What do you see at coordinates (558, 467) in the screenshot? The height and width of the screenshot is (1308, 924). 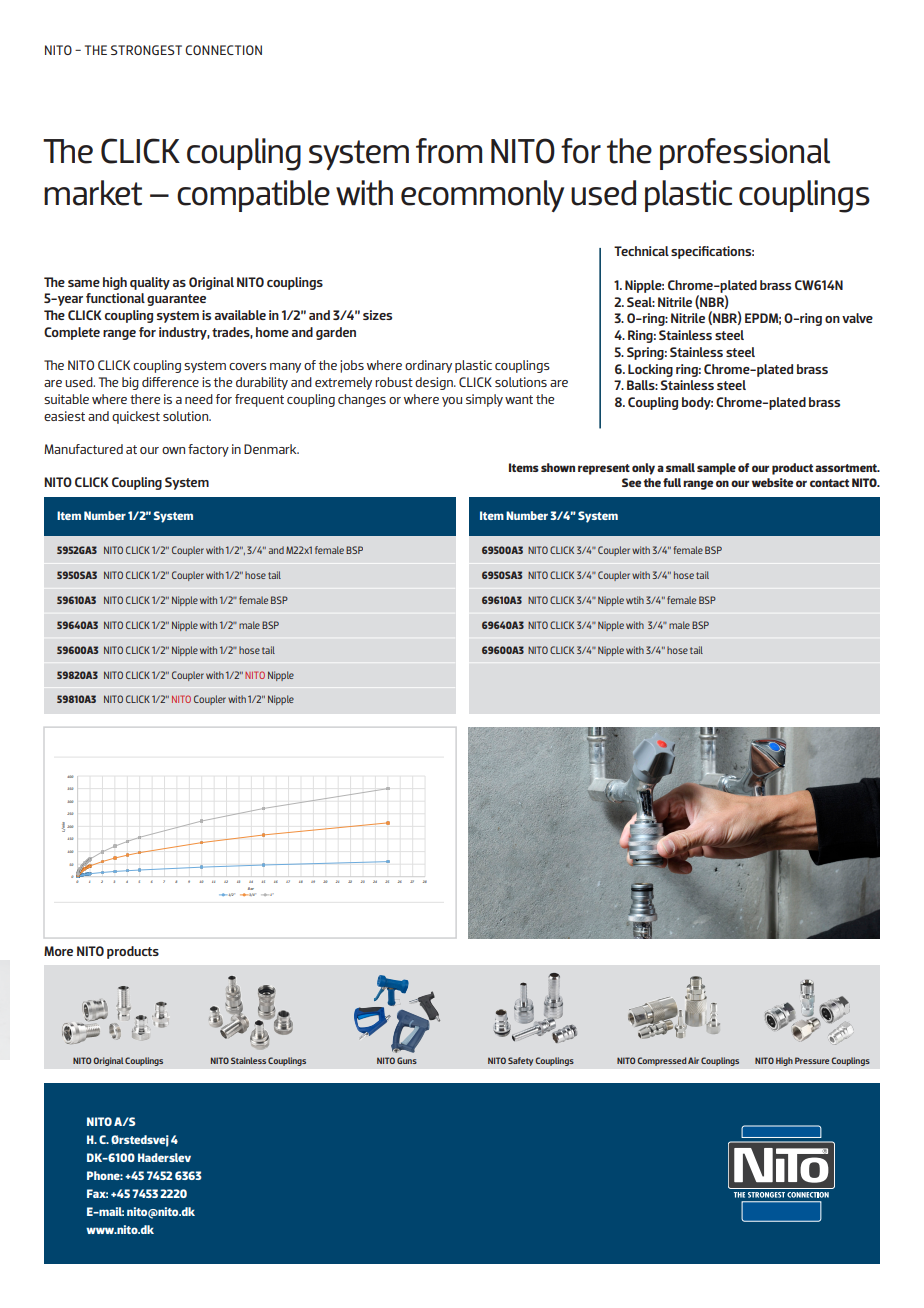 I see `shown` at bounding box center [558, 467].
